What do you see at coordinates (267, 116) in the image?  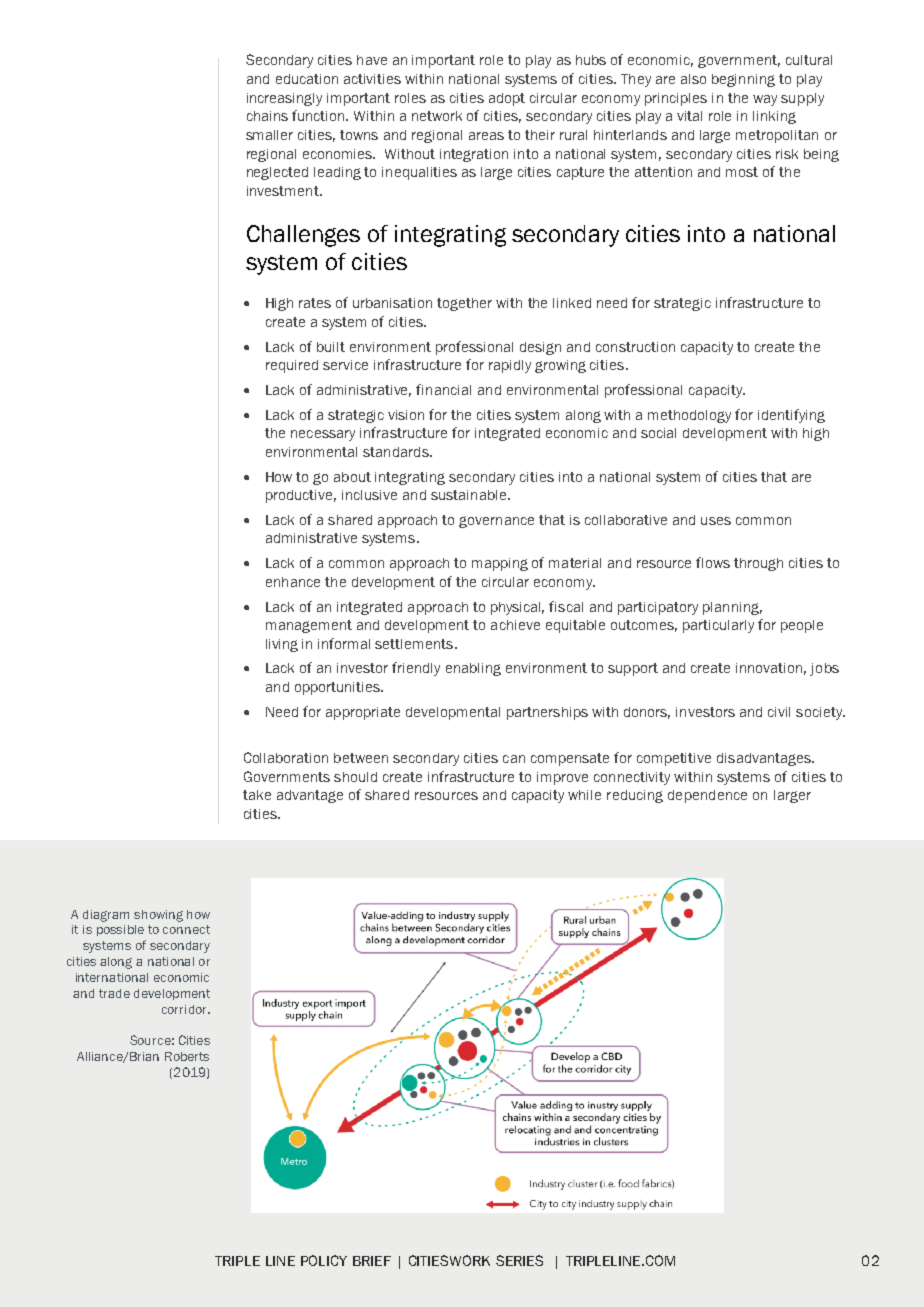 I see `chains` at bounding box center [267, 116].
